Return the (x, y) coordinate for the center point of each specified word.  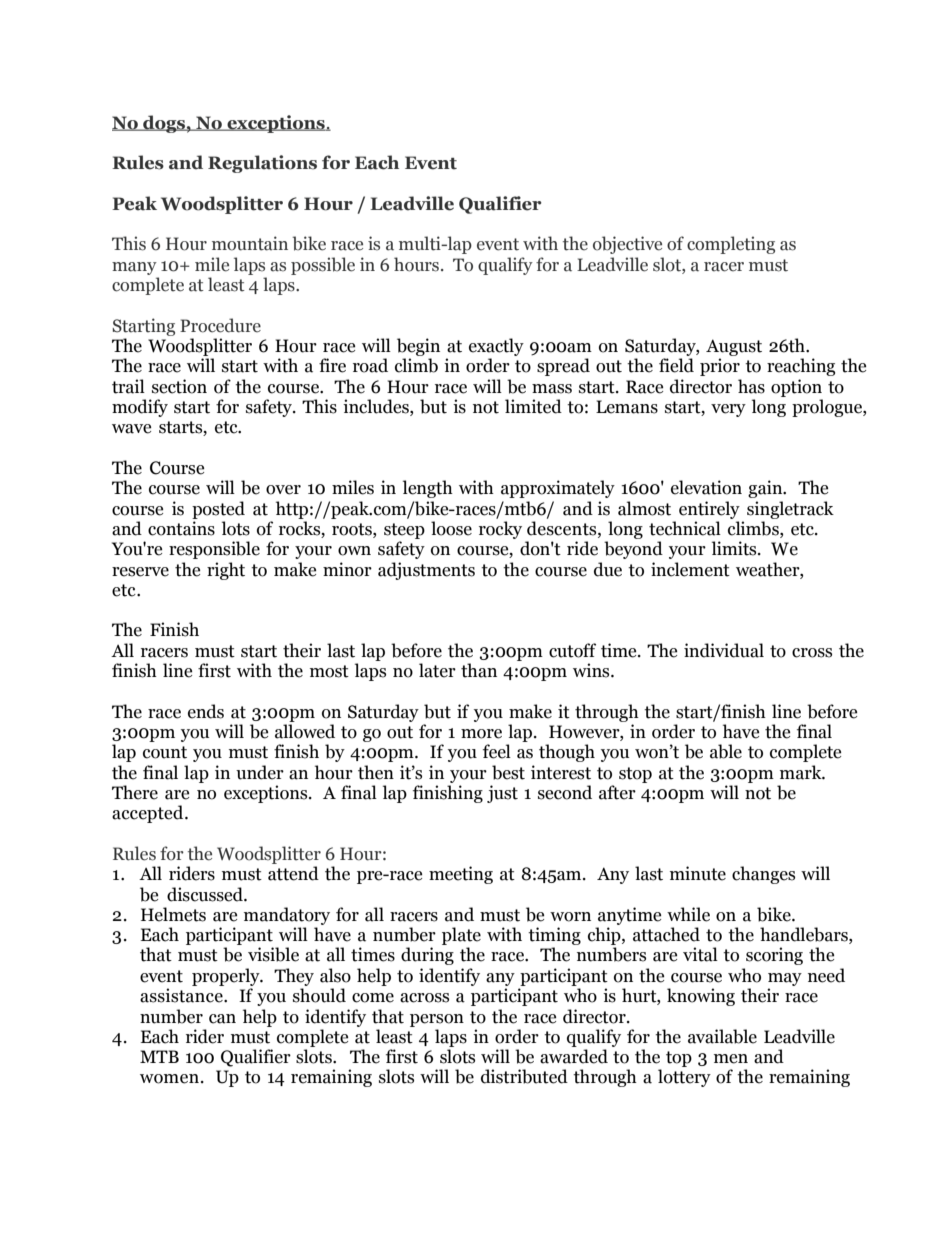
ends (206, 711)
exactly (496, 347)
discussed (206, 894)
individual (724, 650)
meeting (461, 875)
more (481, 734)
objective (627, 245)
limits (735, 548)
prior (720, 367)
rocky (500, 530)
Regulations (262, 164)
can (222, 1019)
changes (763, 875)
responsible (214, 550)
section (179, 386)
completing (731, 245)
